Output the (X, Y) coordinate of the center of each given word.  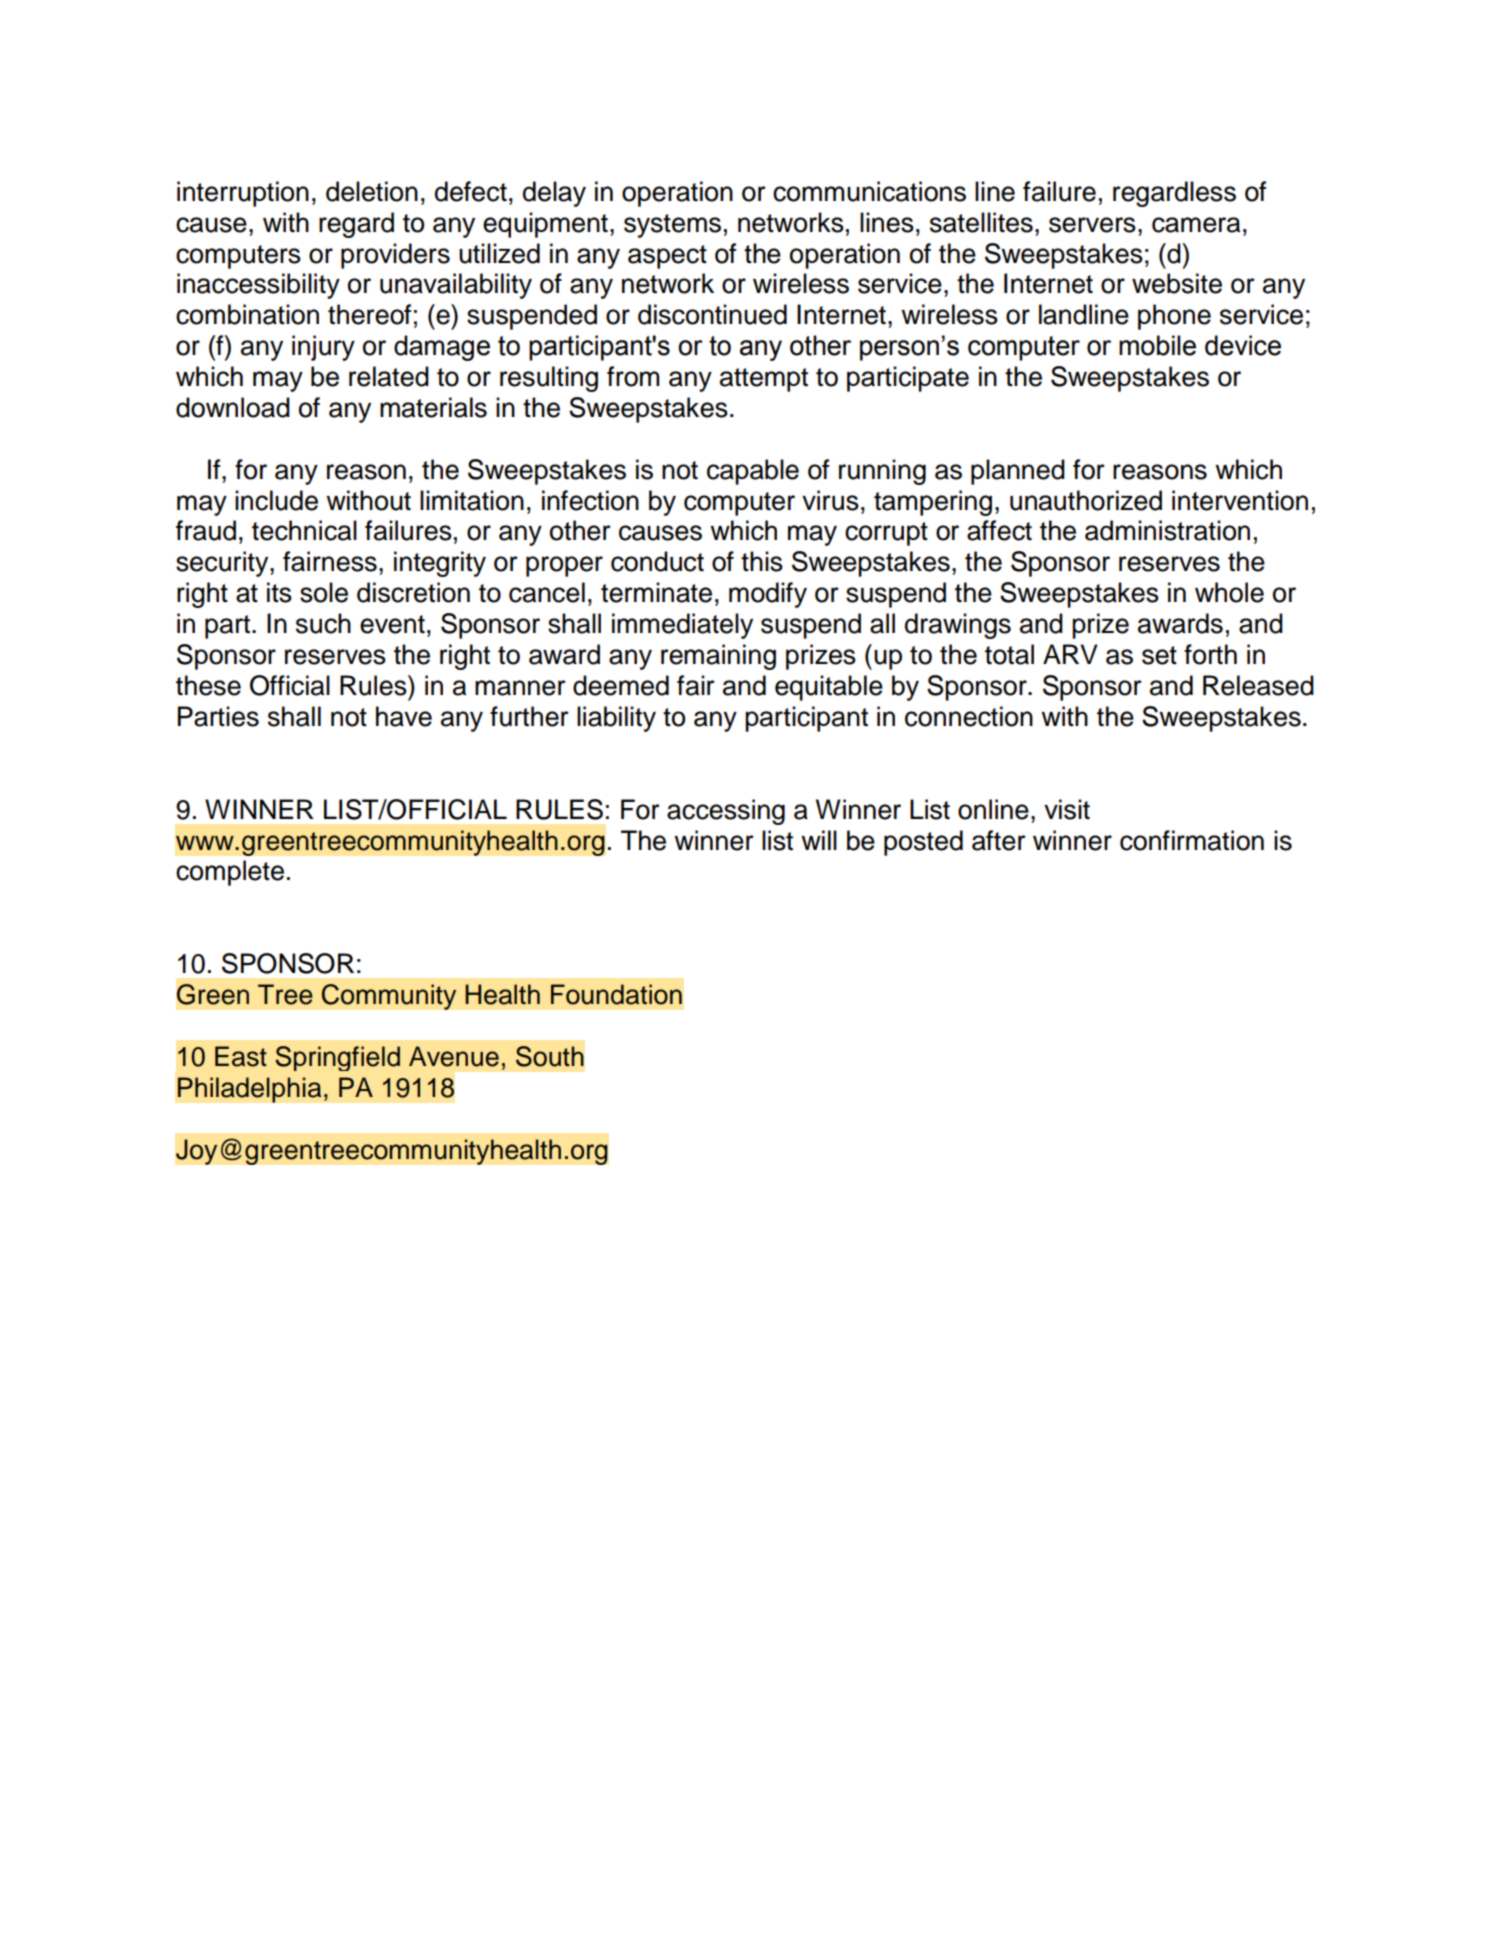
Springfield (337, 1058)
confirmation (1192, 840)
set (1159, 655)
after (999, 840)
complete (230, 873)
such (323, 623)
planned (1018, 472)
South (550, 1056)
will (819, 840)
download (233, 407)
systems (672, 226)
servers (1092, 225)
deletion (372, 191)
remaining (718, 657)
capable (753, 472)
